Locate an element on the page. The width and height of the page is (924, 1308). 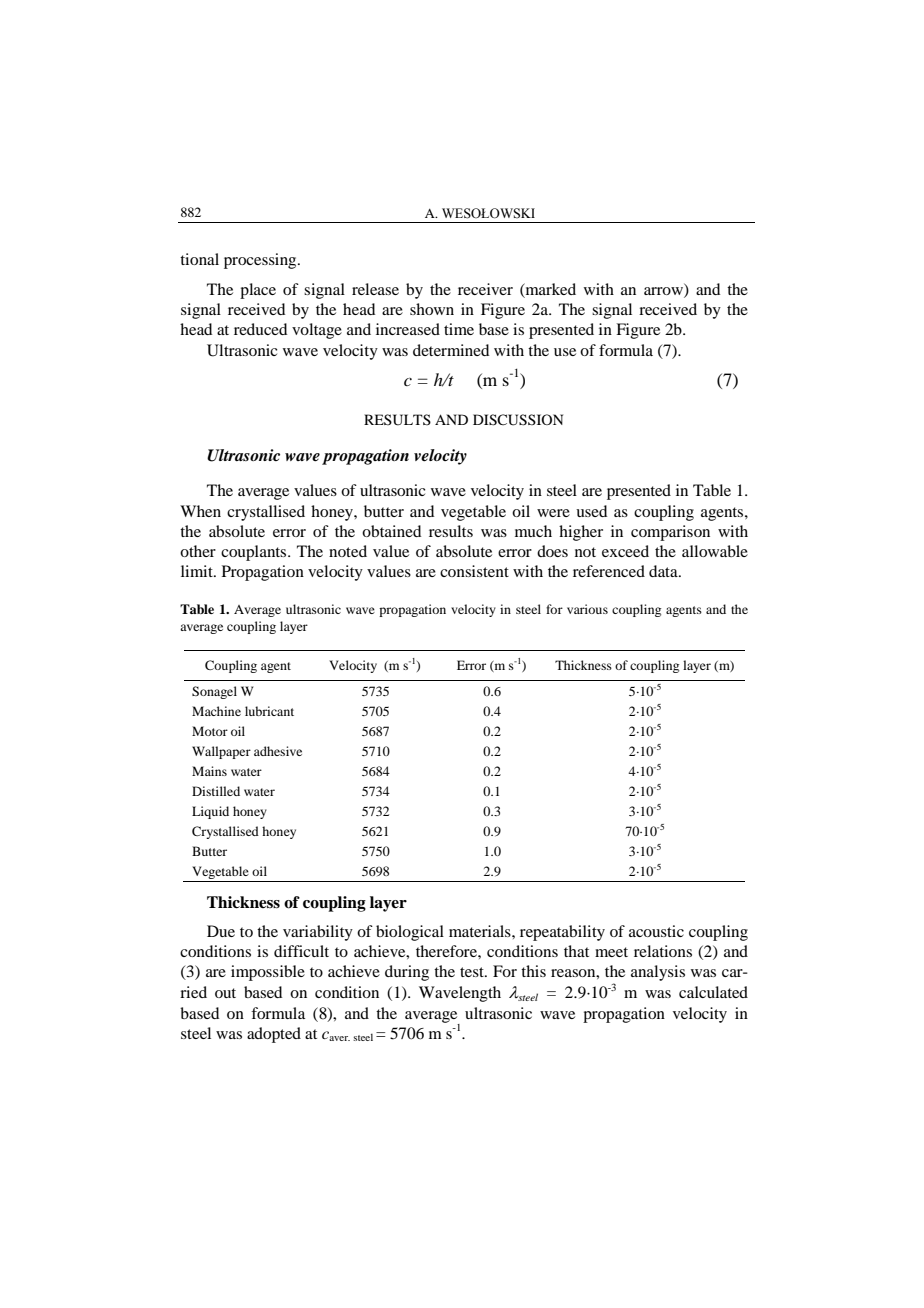
time is located at coordinates (459, 329).
